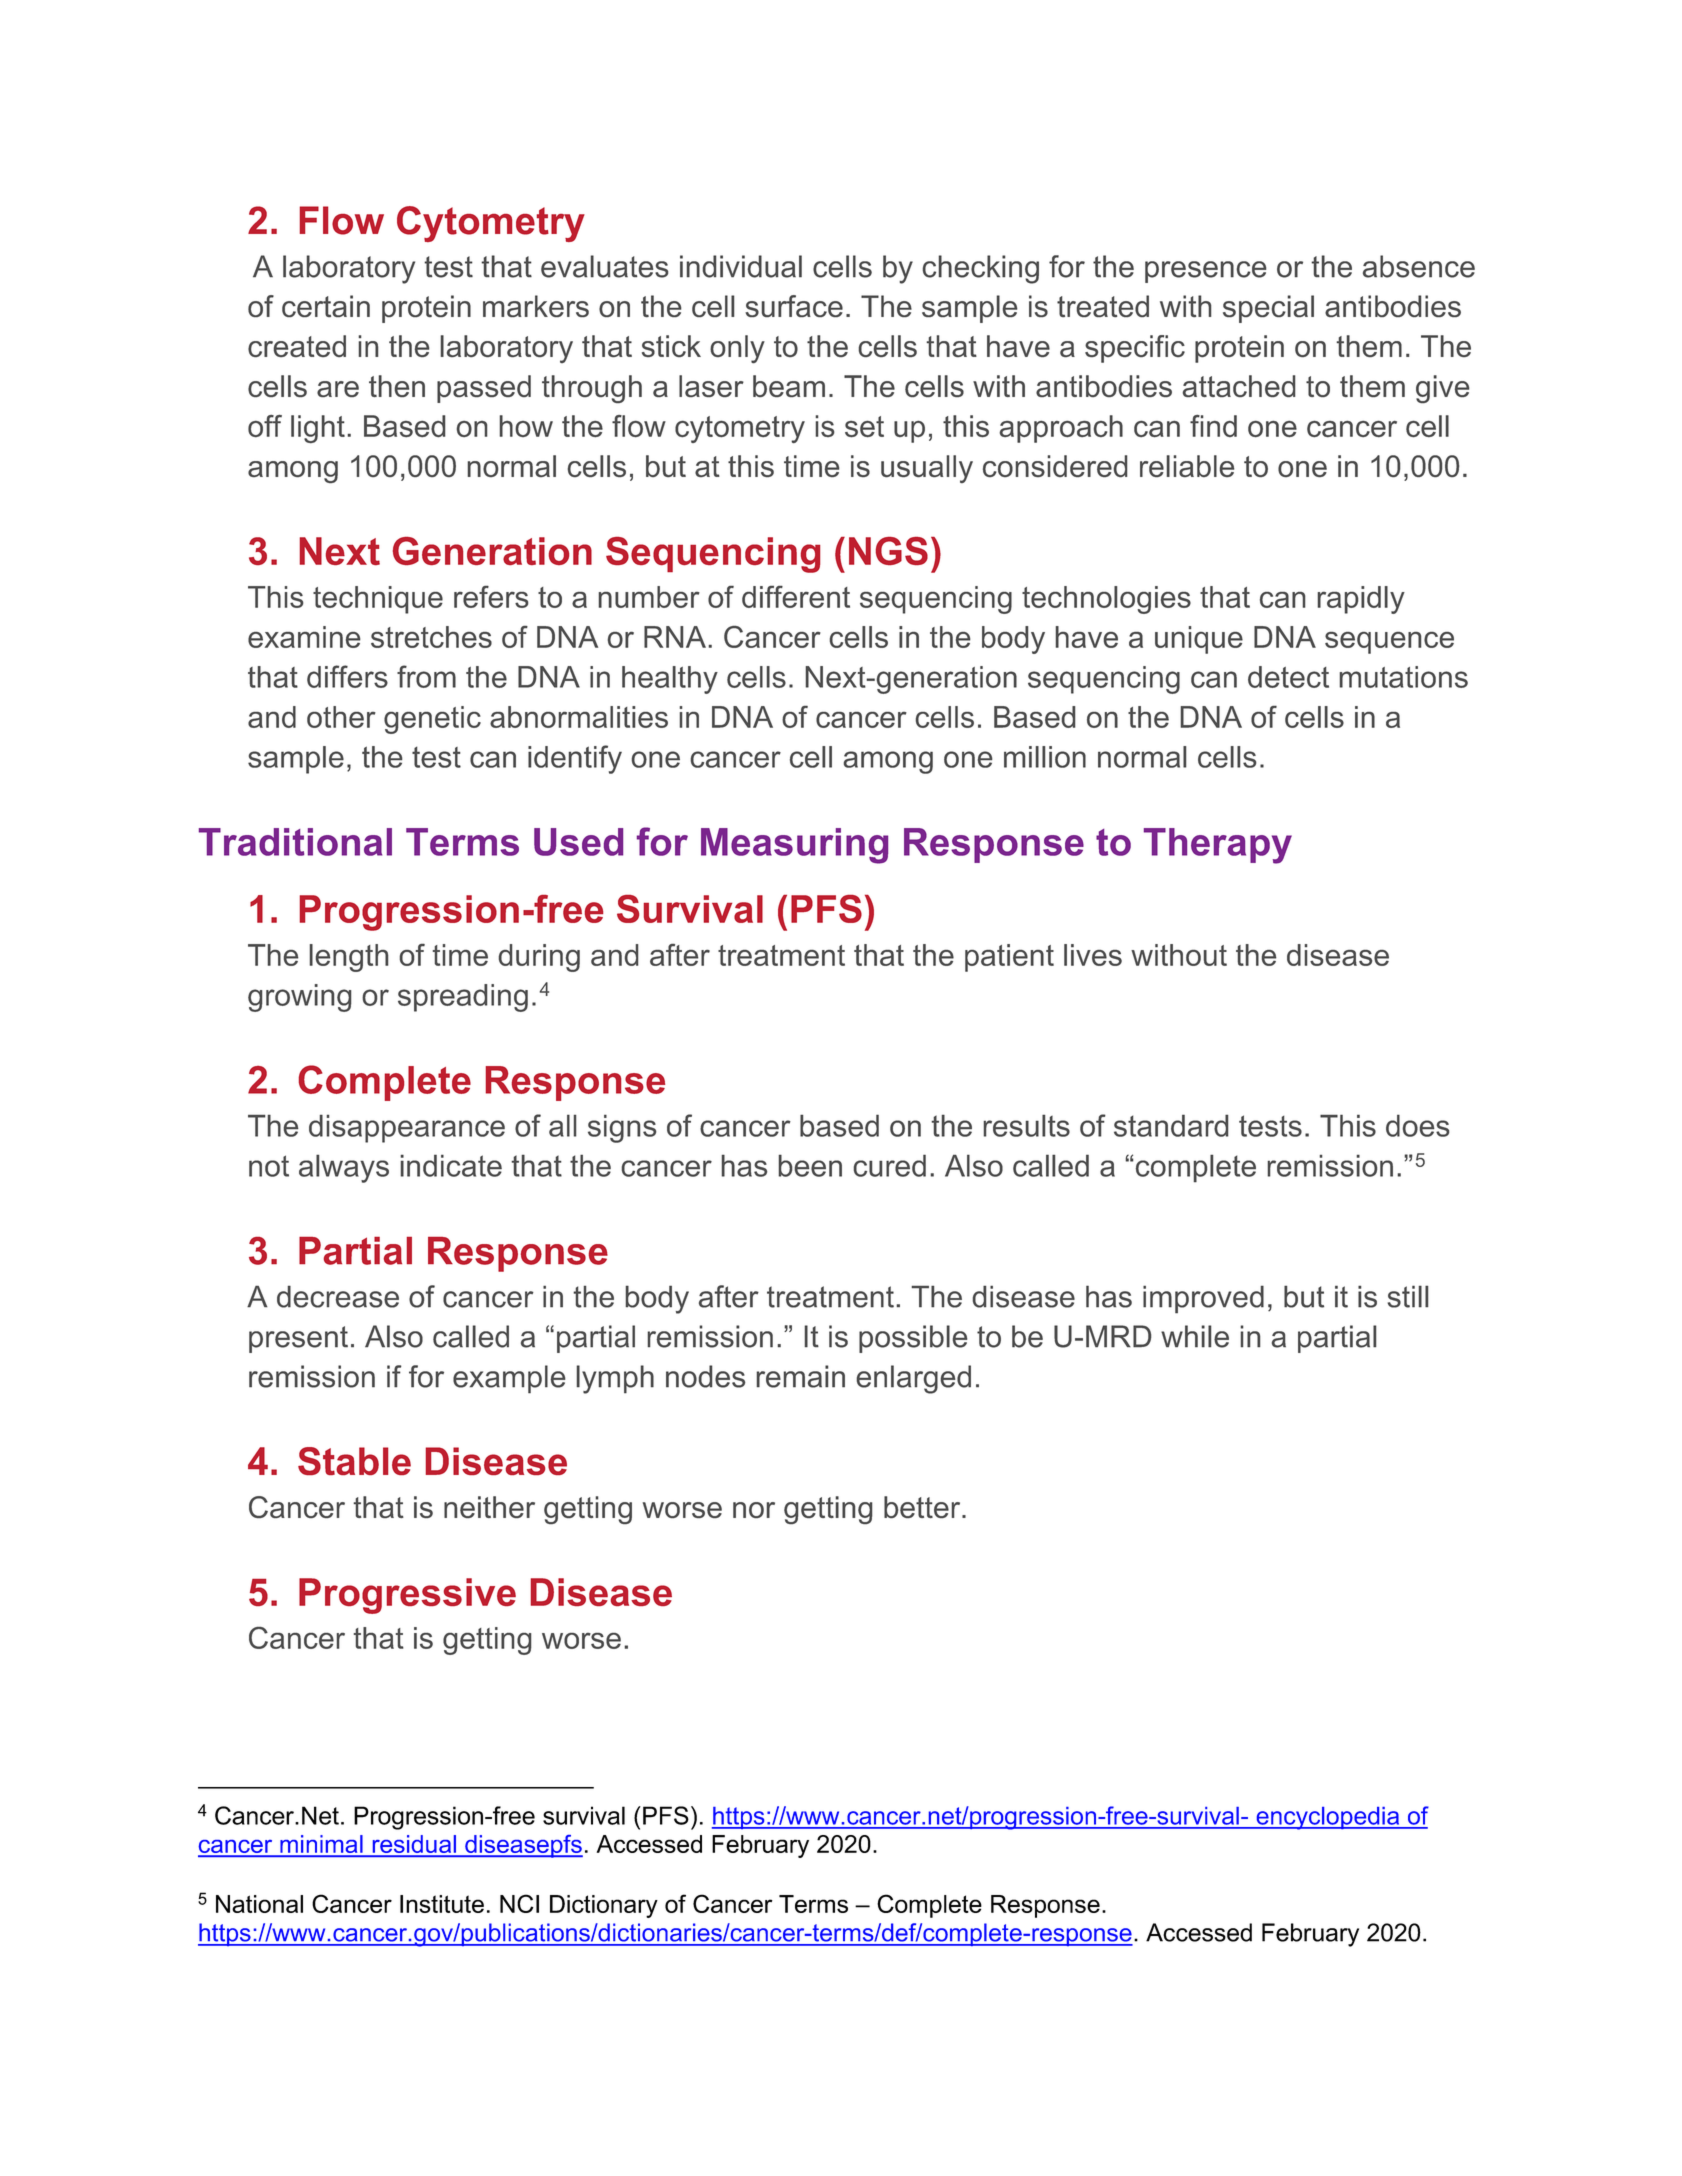 This screenshot has width=1682, height=2176. What do you see at coordinates (326, 306) in the screenshot?
I see `certain` at bounding box center [326, 306].
